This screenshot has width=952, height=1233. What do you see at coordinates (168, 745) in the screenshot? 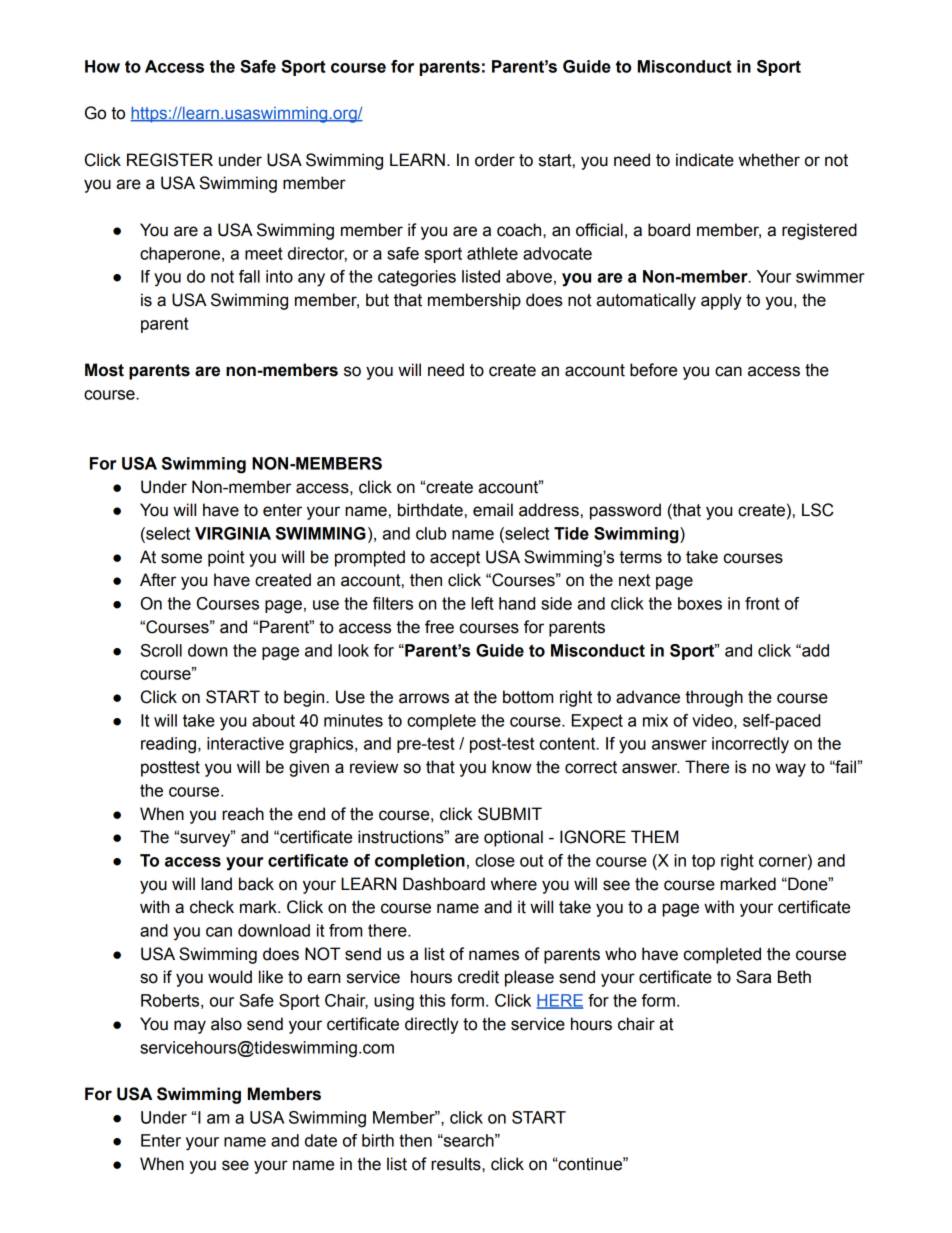
I see `reading` at bounding box center [168, 745].
